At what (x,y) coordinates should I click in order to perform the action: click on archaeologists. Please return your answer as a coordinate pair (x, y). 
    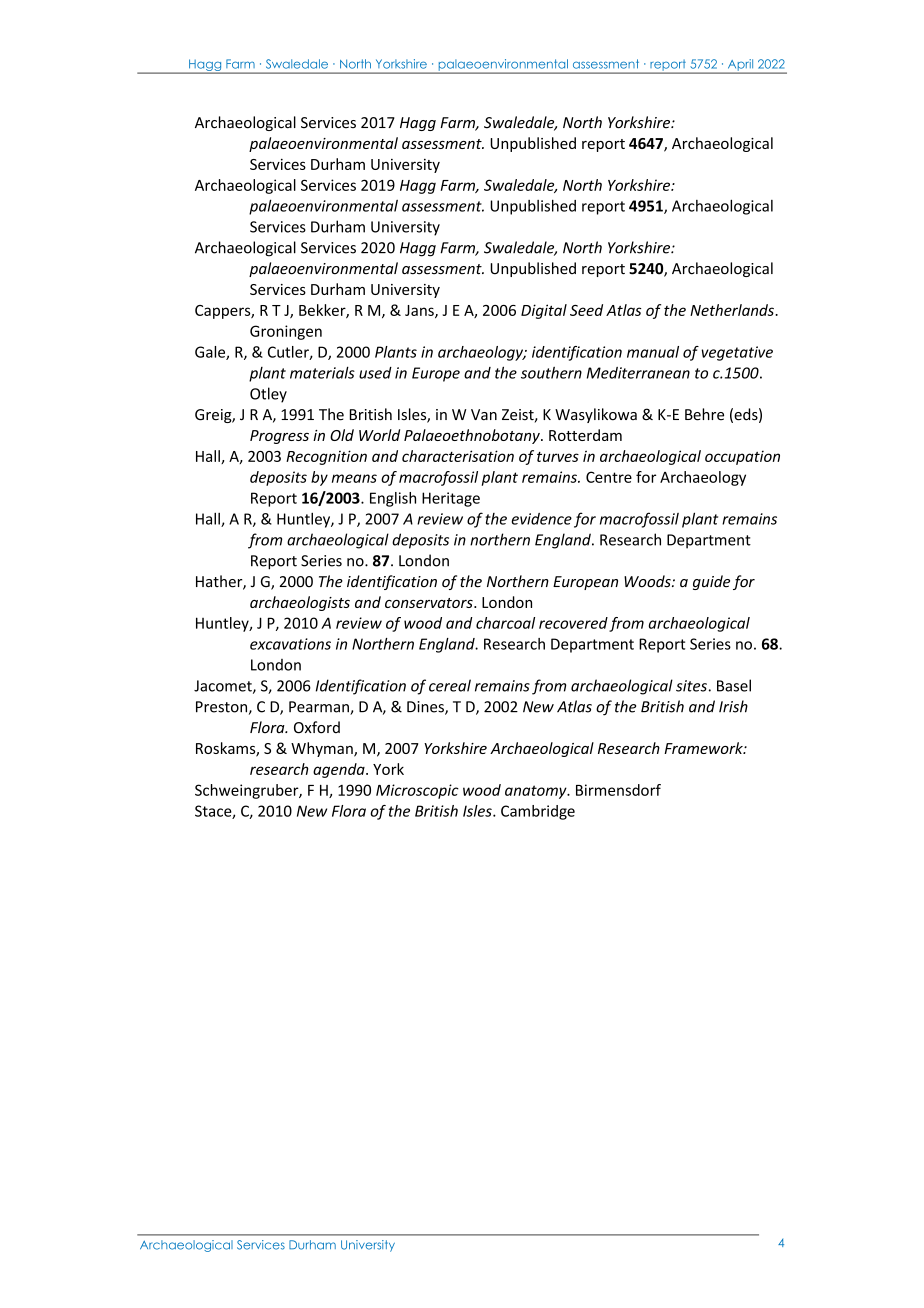
    Looking at the image, I should click on (300, 603).
